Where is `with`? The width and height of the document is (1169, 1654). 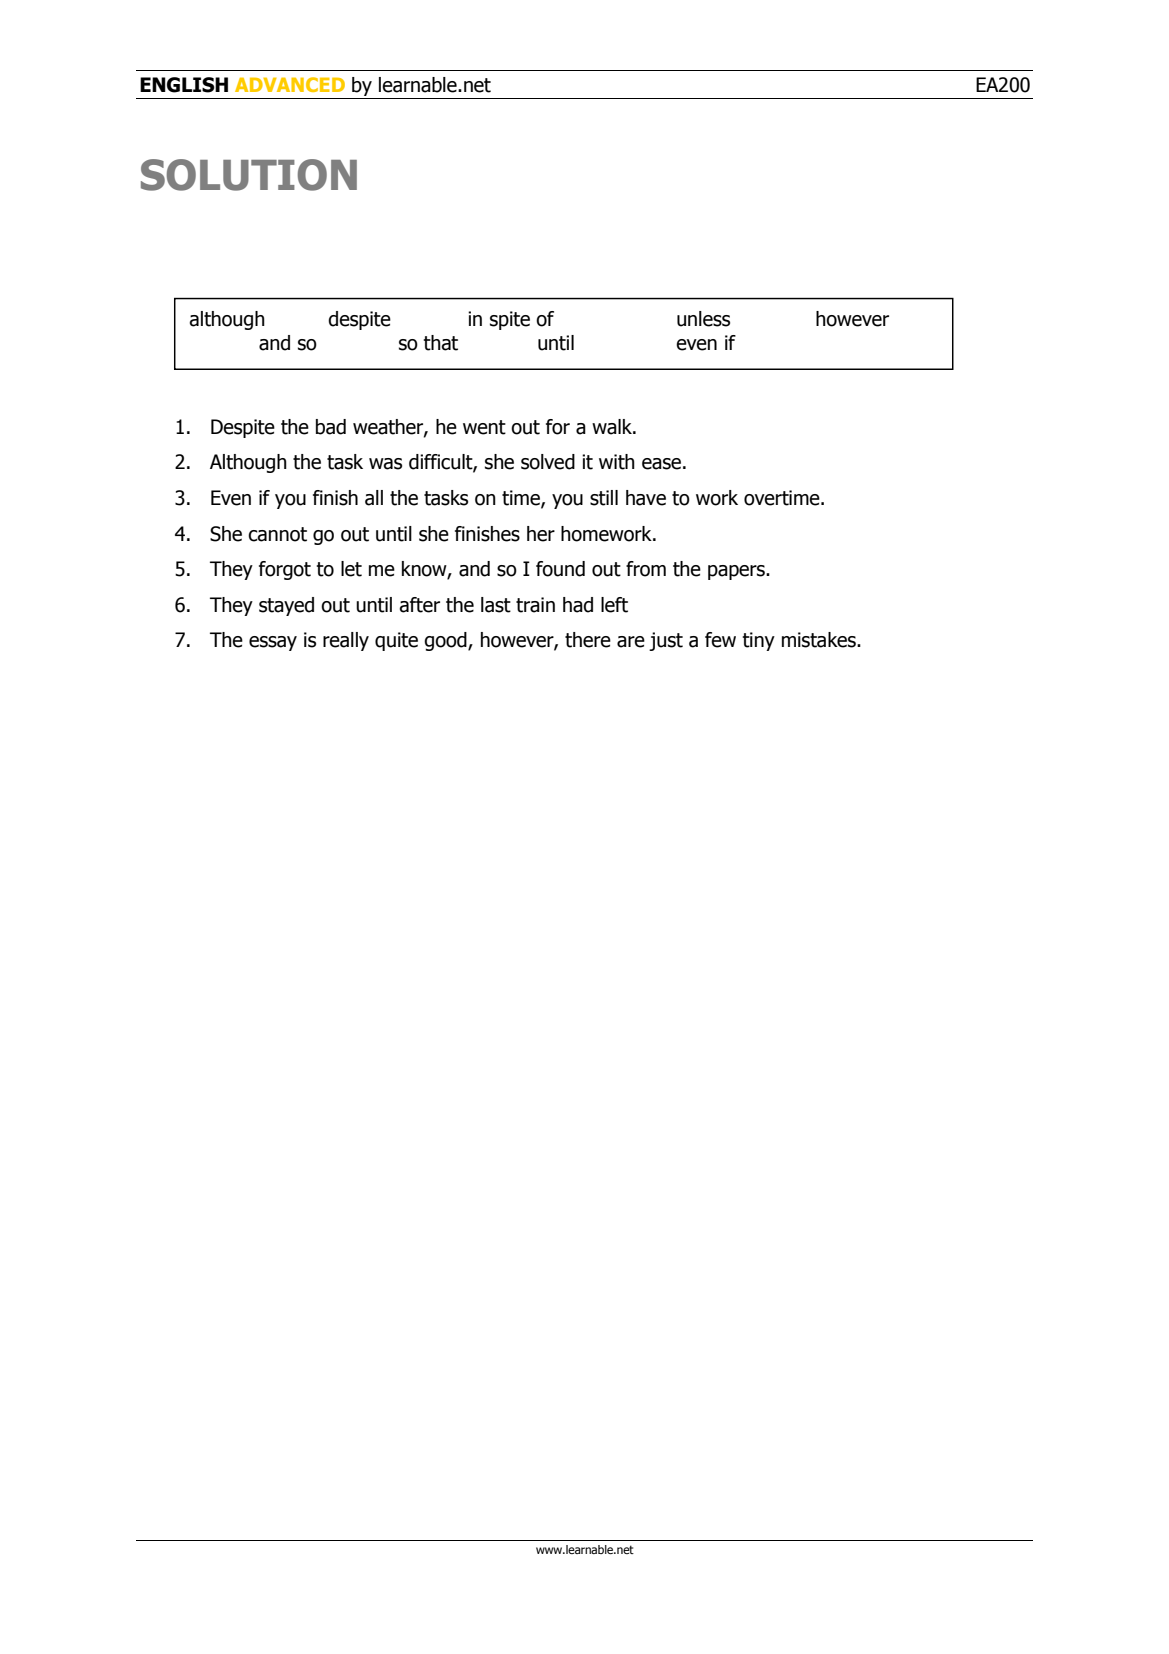
with is located at coordinates (617, 462).
